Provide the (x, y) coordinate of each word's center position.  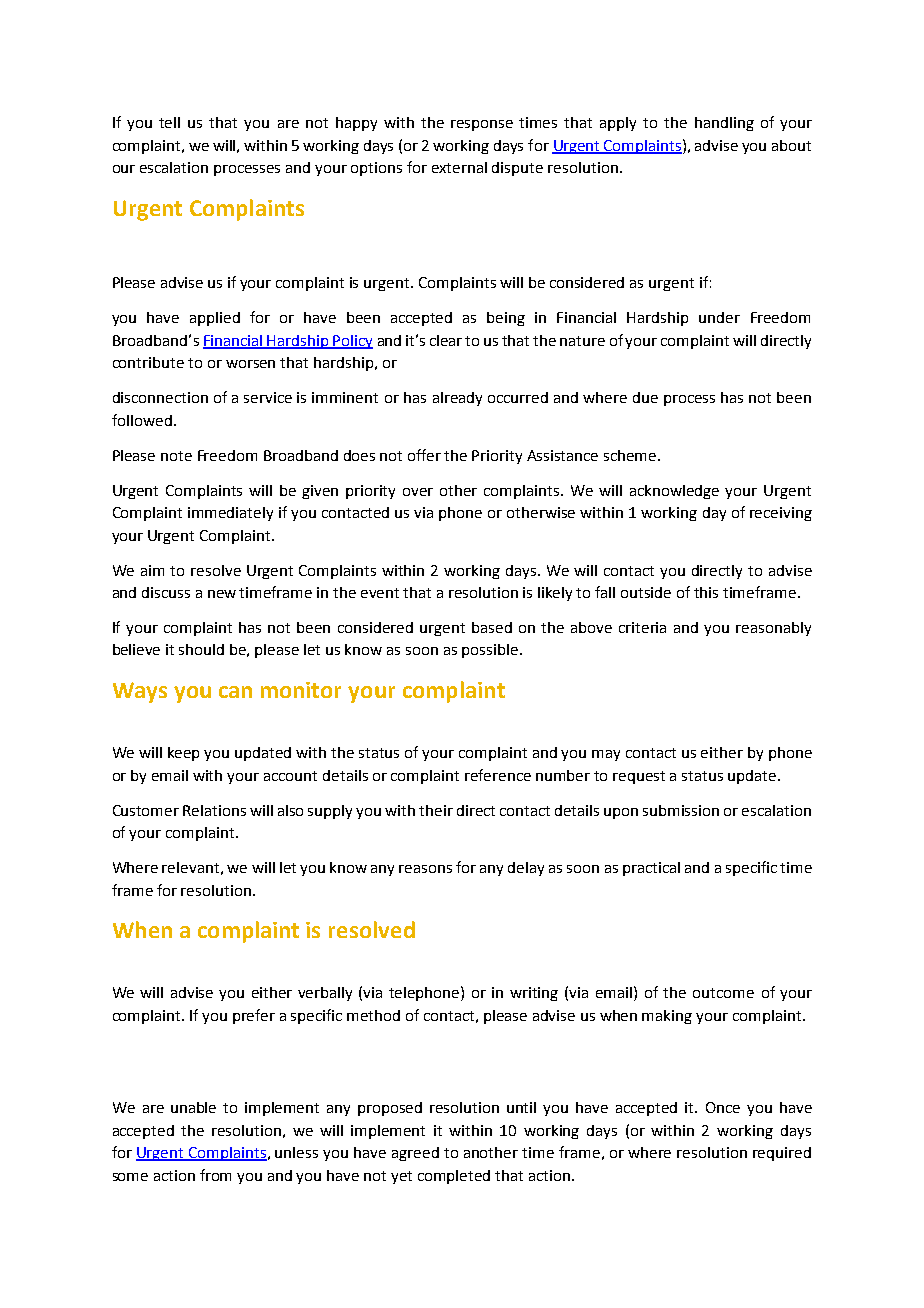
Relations (214, 810)
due (645, 397)
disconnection (160, 397)
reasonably (773, 629)
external (459, 167)
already (457, 399)
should (201, 649)
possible (490, 651)
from (215, 1175)
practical (651, 869)
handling (724, 124)
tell (169, 122)
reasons (425, 869)
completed (454, 1177)
